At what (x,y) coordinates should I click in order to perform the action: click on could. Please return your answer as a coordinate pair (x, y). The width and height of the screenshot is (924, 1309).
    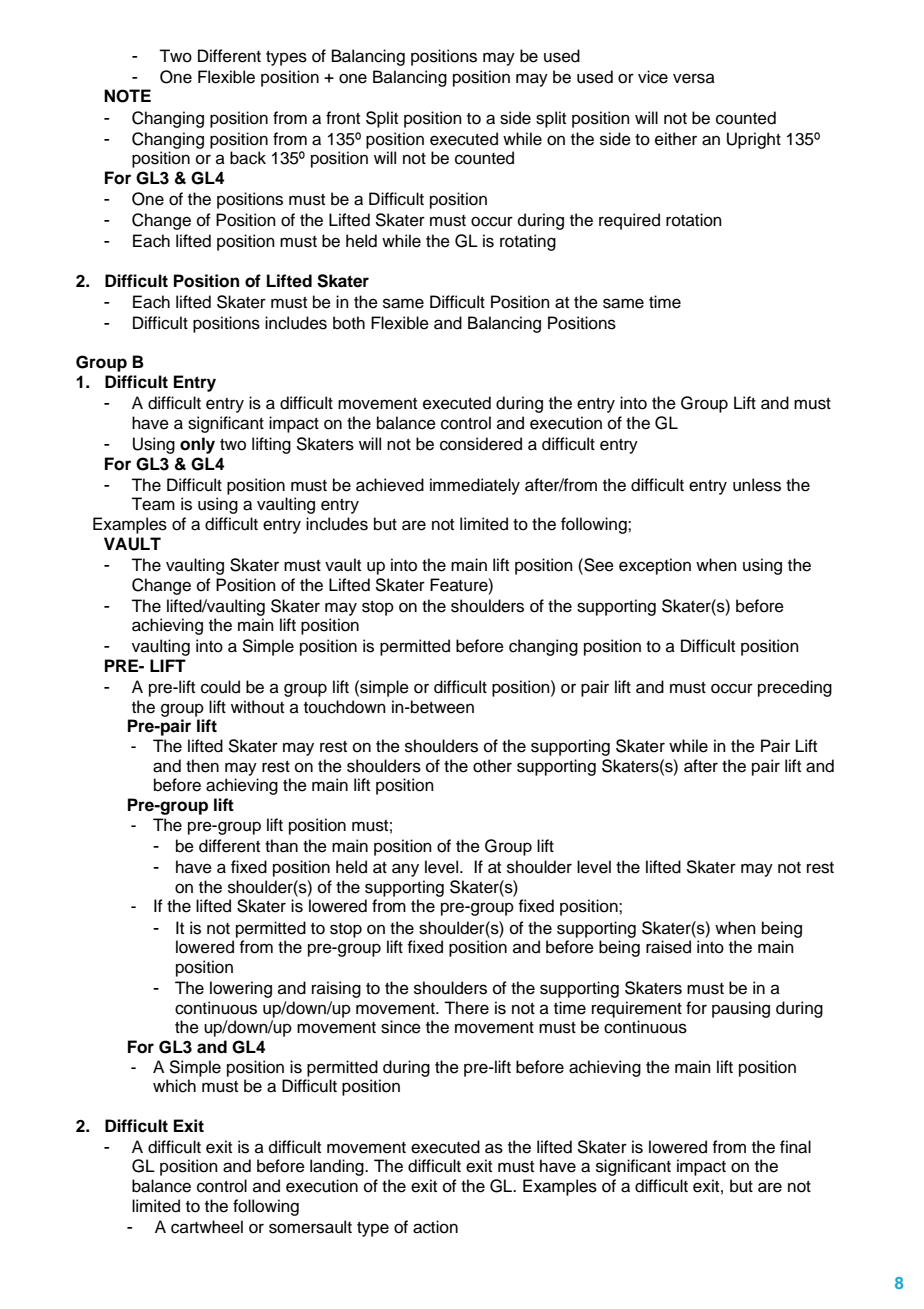
    Looking at the image, I should click on (220, 687).
